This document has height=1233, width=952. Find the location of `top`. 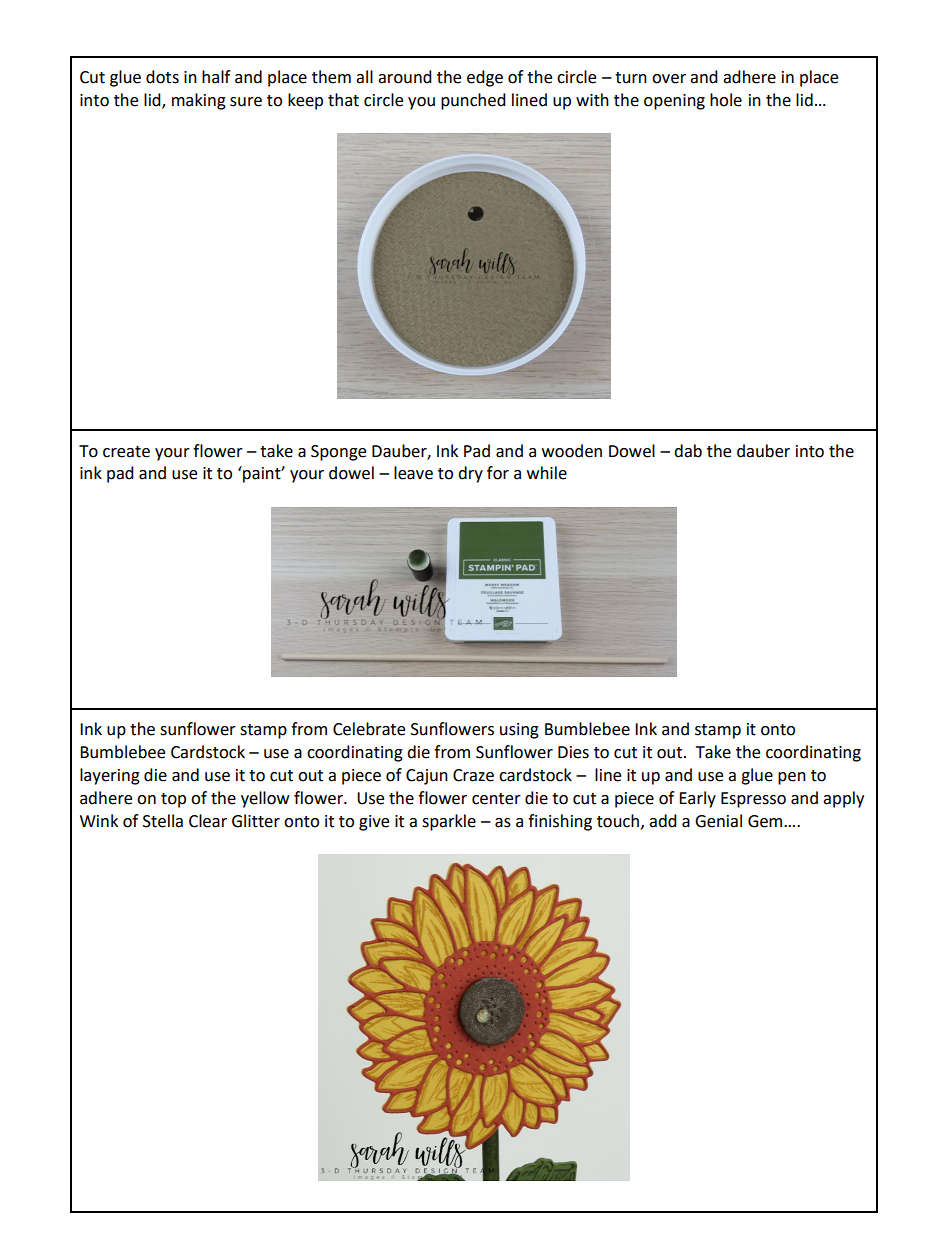

top is located at coordinates (173, 800).
